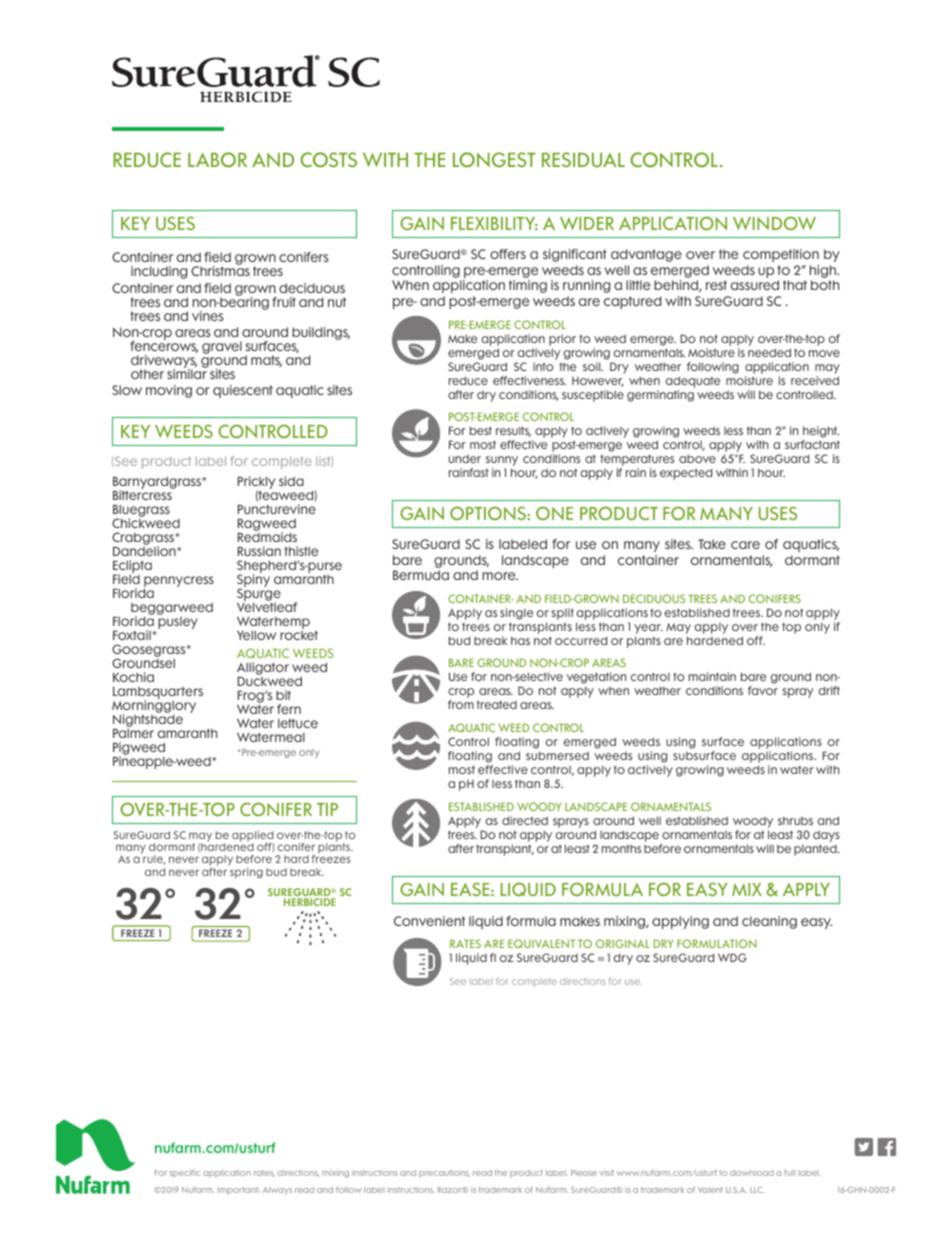 Image resolution: width=952 pixels, height=1233 pixels. What do you see at coordinates (256, 484) in the screenshot?
I see `Prickly` at bounding box center [256, 484].
